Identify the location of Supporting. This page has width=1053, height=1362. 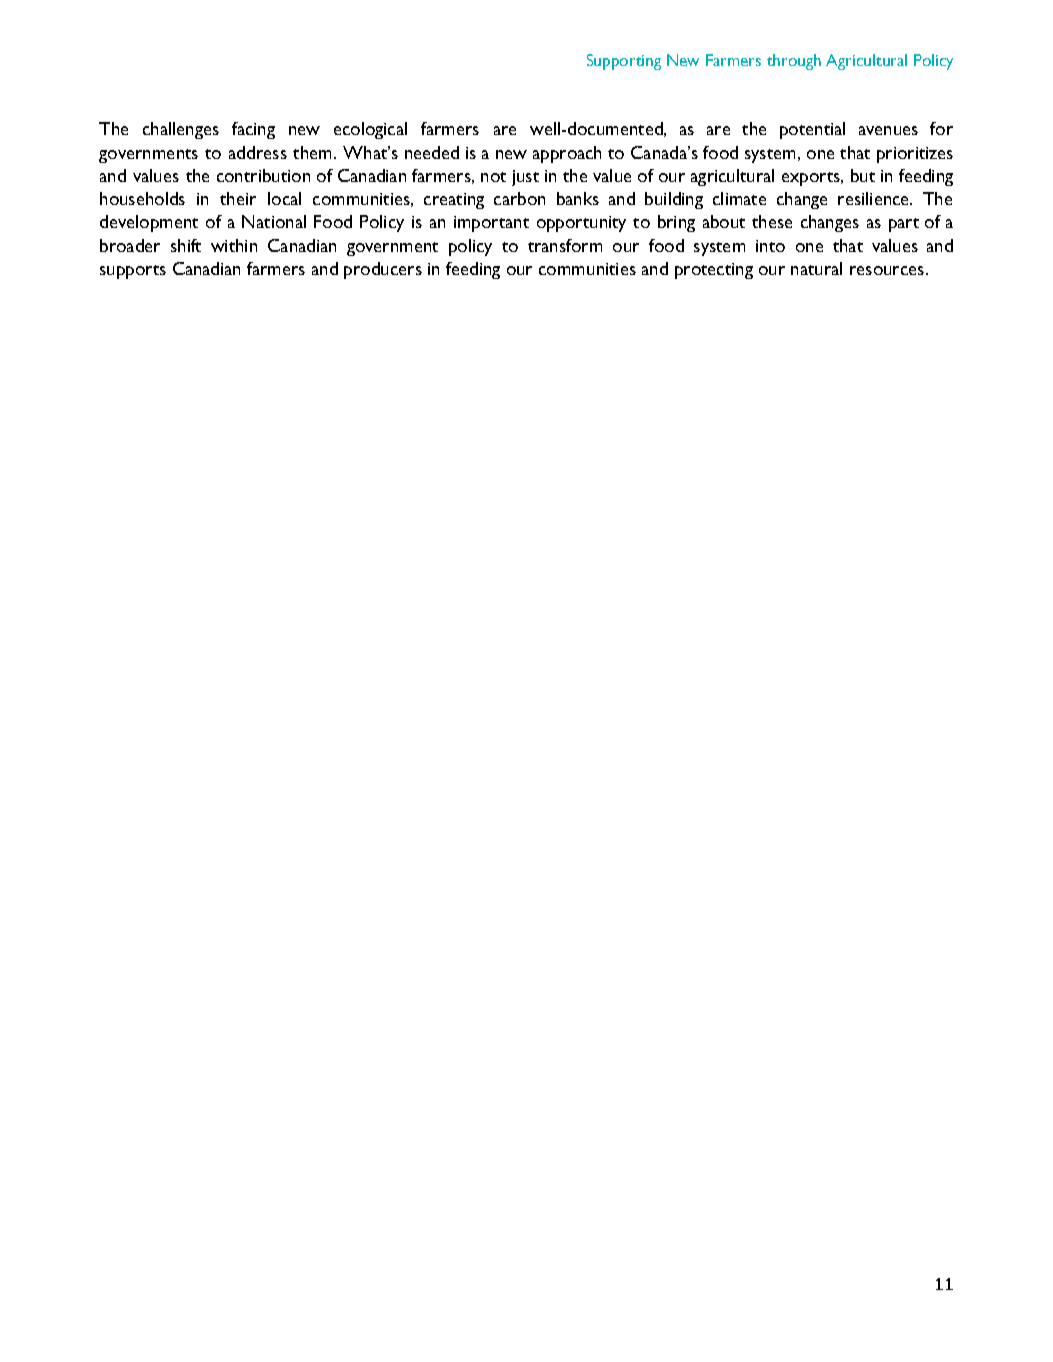
(624, 62).
